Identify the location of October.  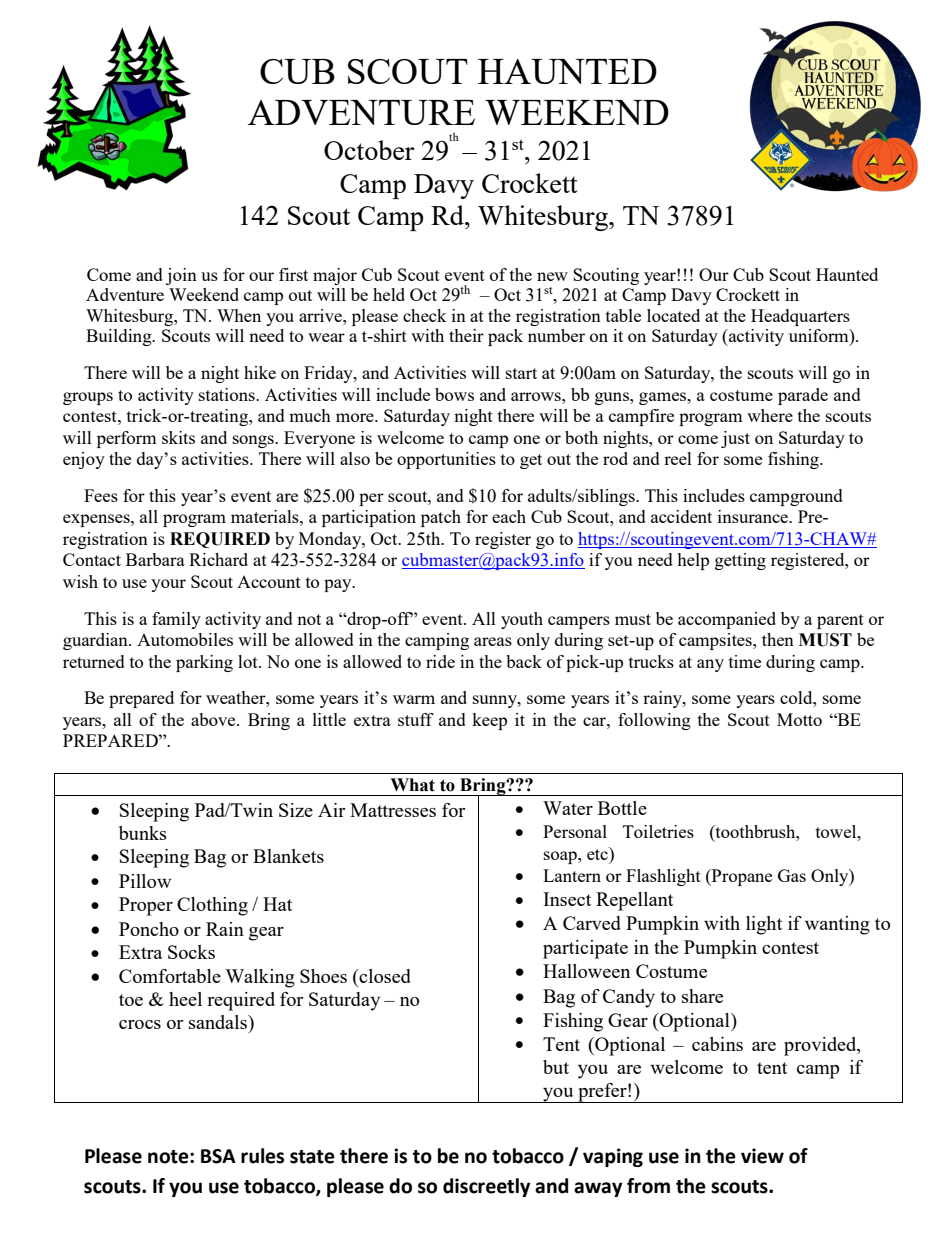
(369, 150).
